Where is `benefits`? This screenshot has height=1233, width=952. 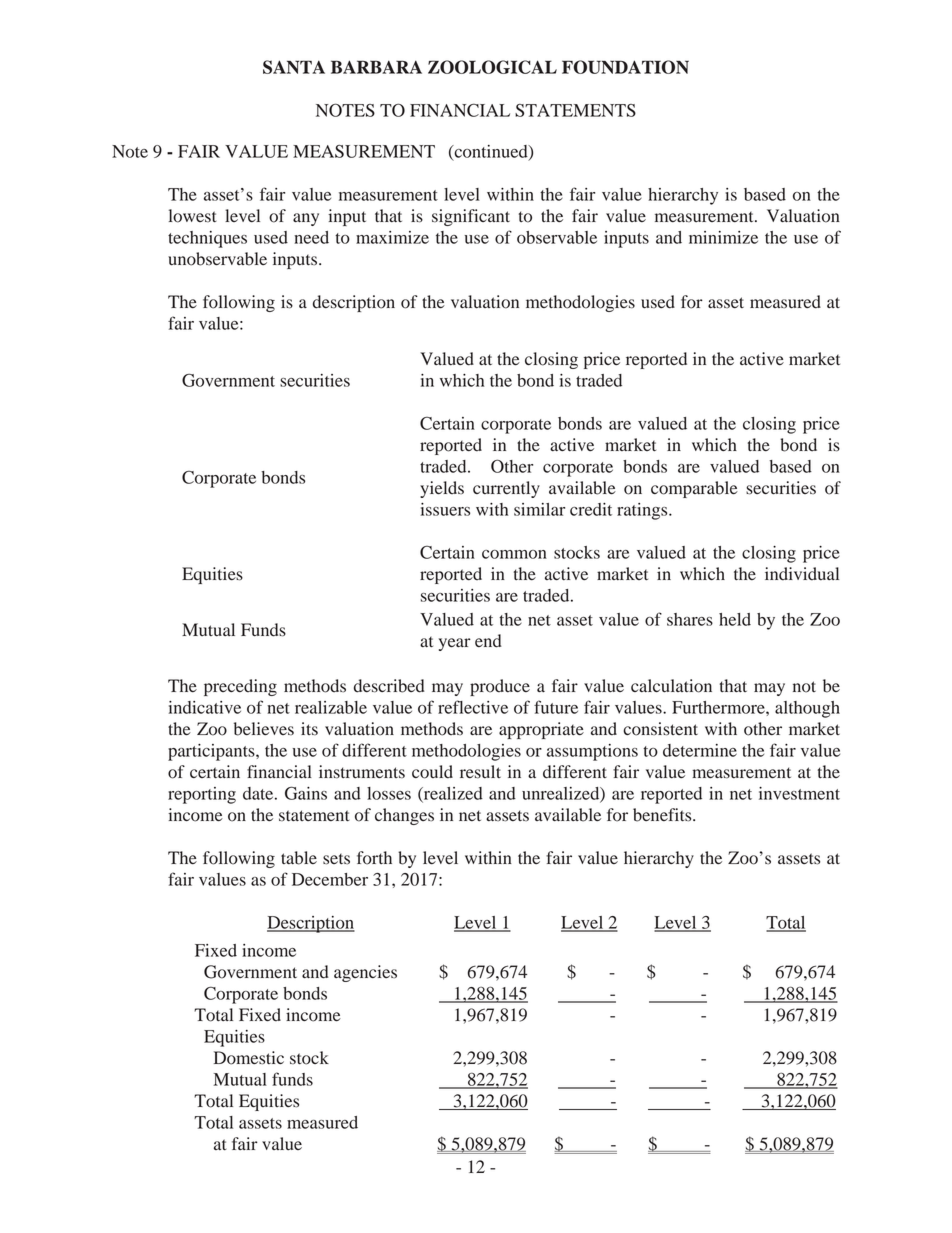
benefits is located at coordinates (663, 815).
